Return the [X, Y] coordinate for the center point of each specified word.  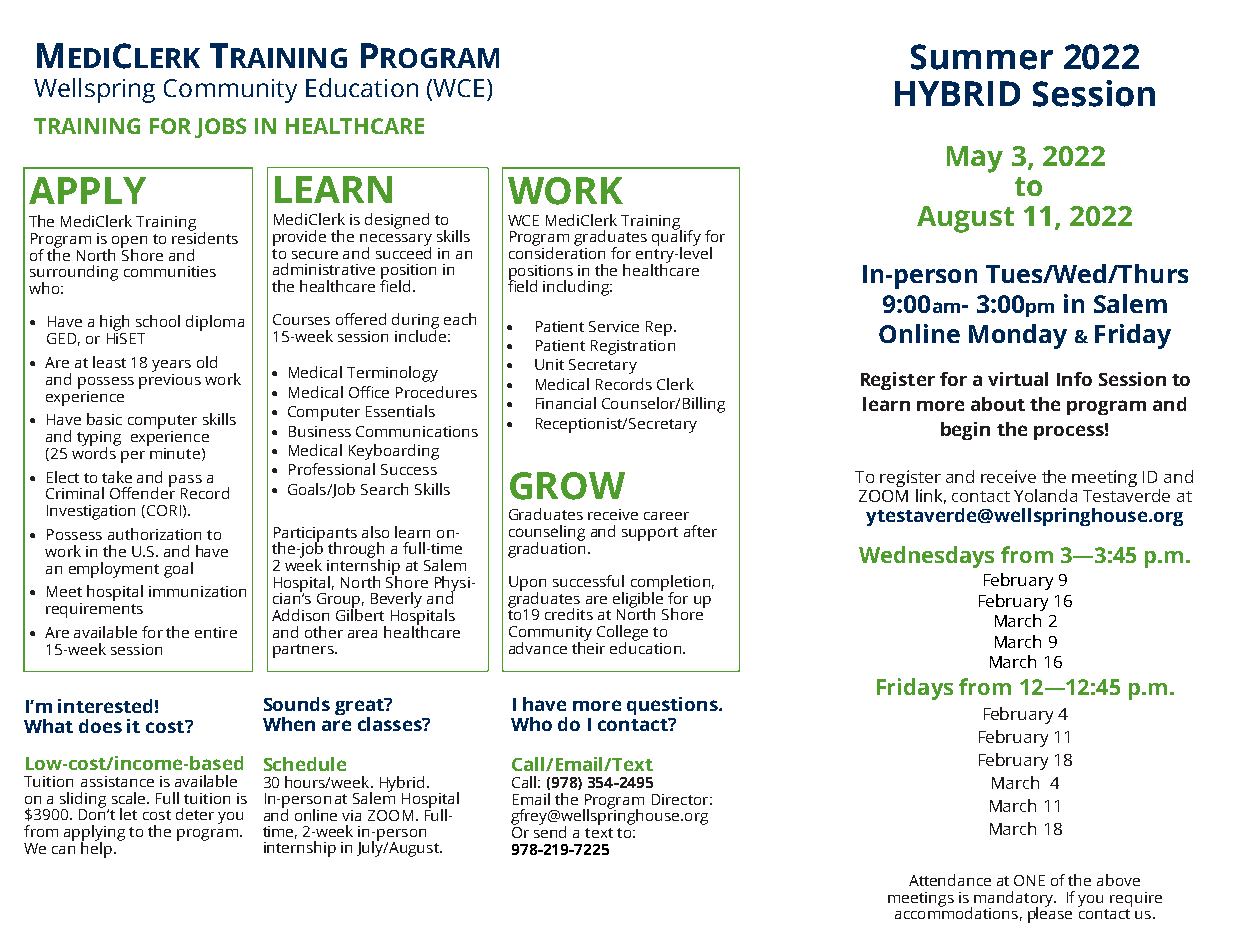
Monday [1018, 336]
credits [569, 614]
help [98, 848]
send [550, 831]
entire [216, 632]
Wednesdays [926, 557]
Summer [982, 57]
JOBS [220, 128]
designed [397, 221]
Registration [633, 347]
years [171, 366]
